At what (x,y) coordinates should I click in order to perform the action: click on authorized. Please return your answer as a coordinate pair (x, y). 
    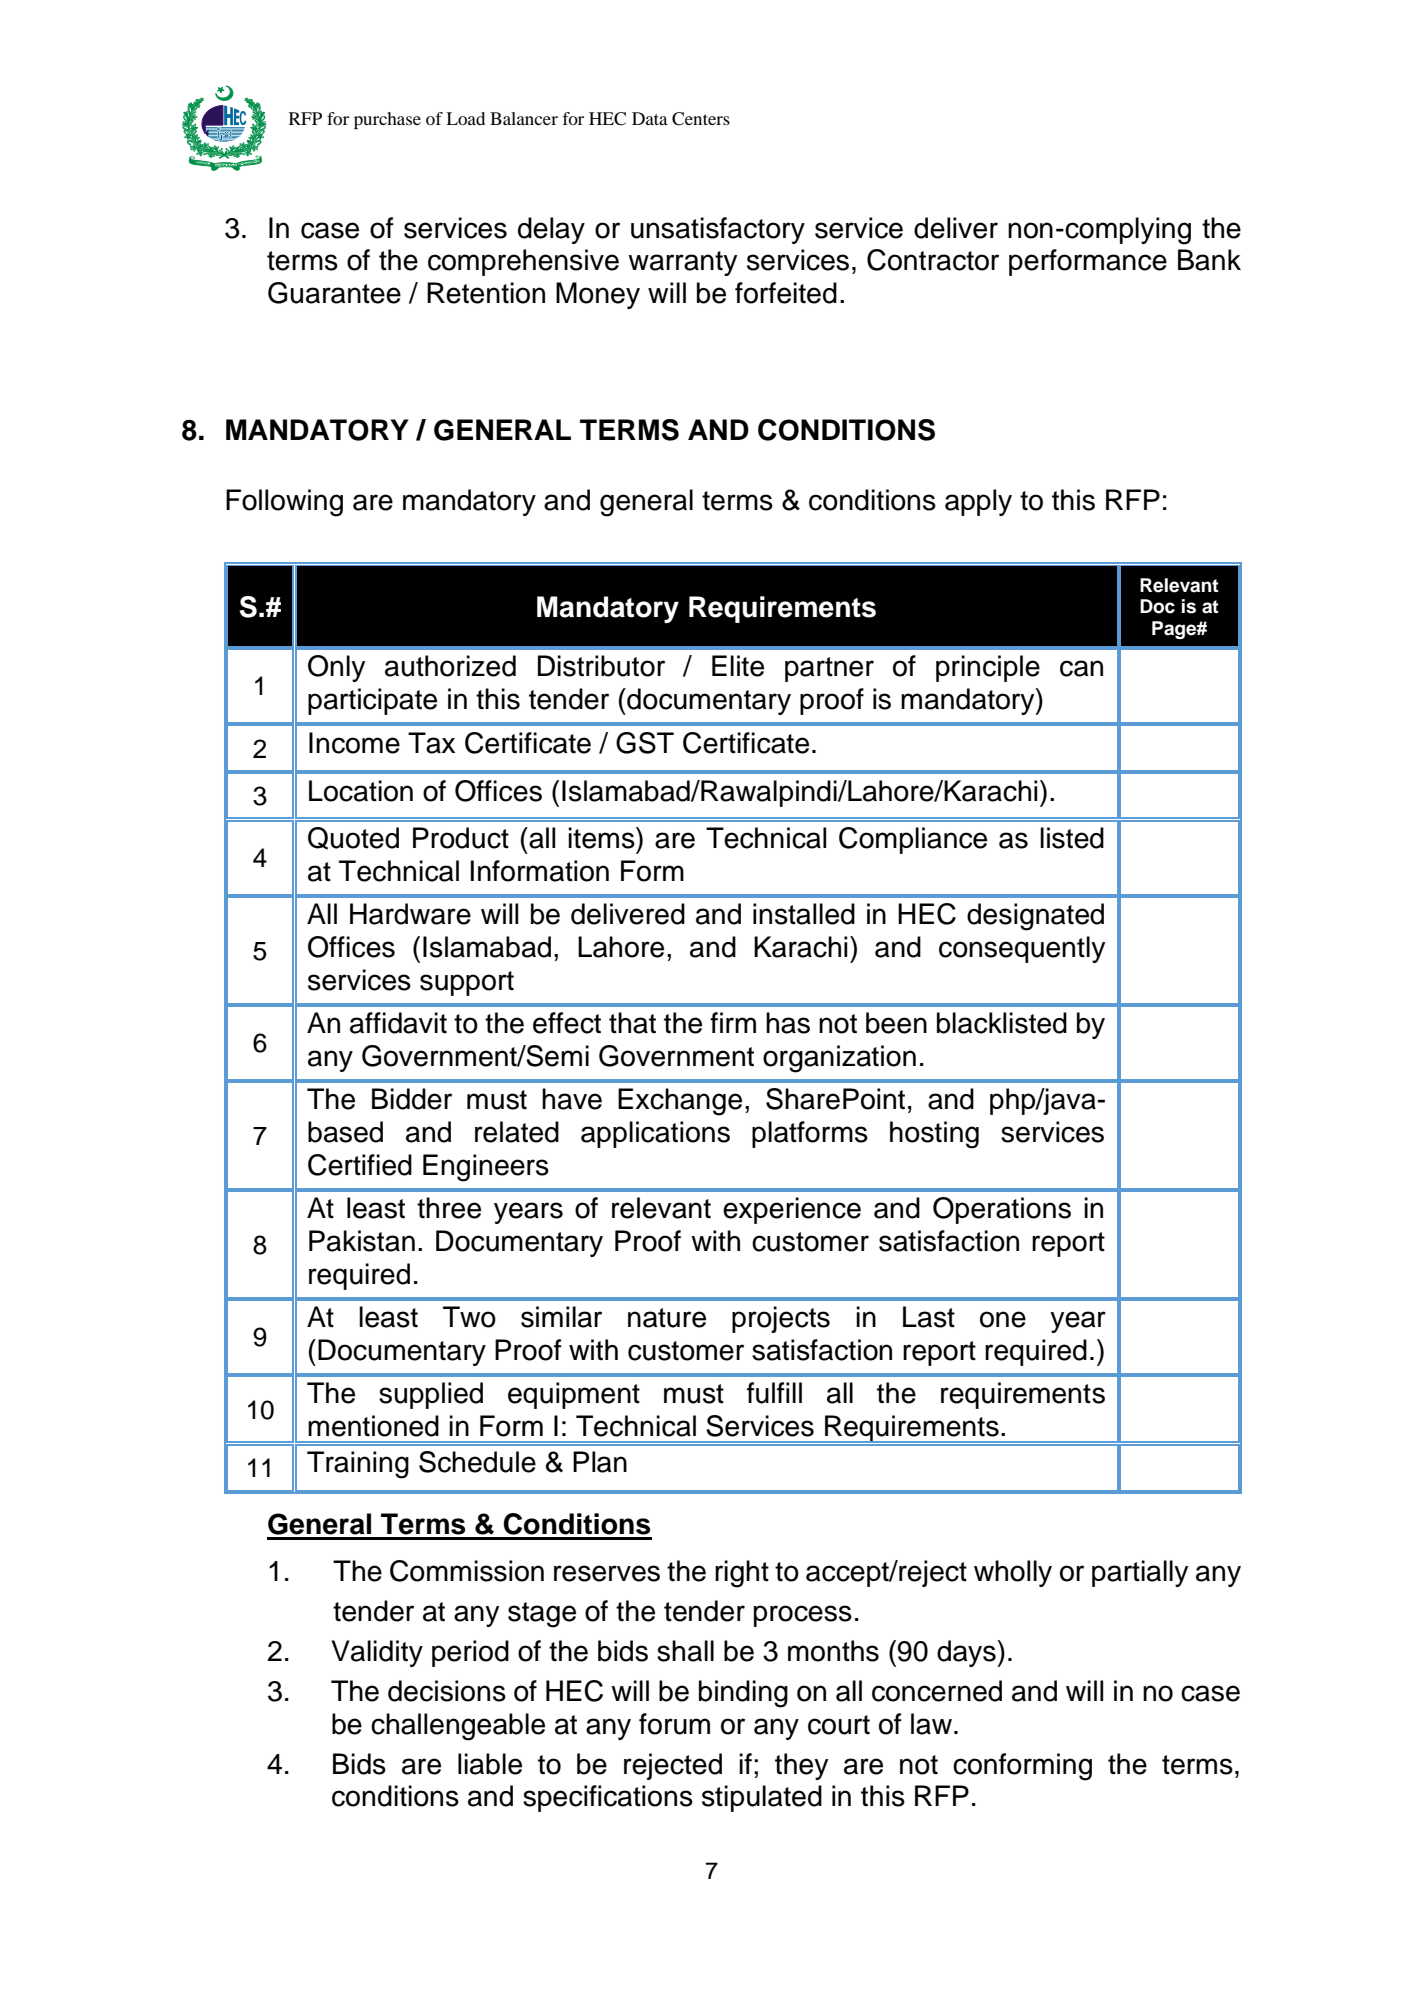
    Looking at the image, I should click on (450, 666).
